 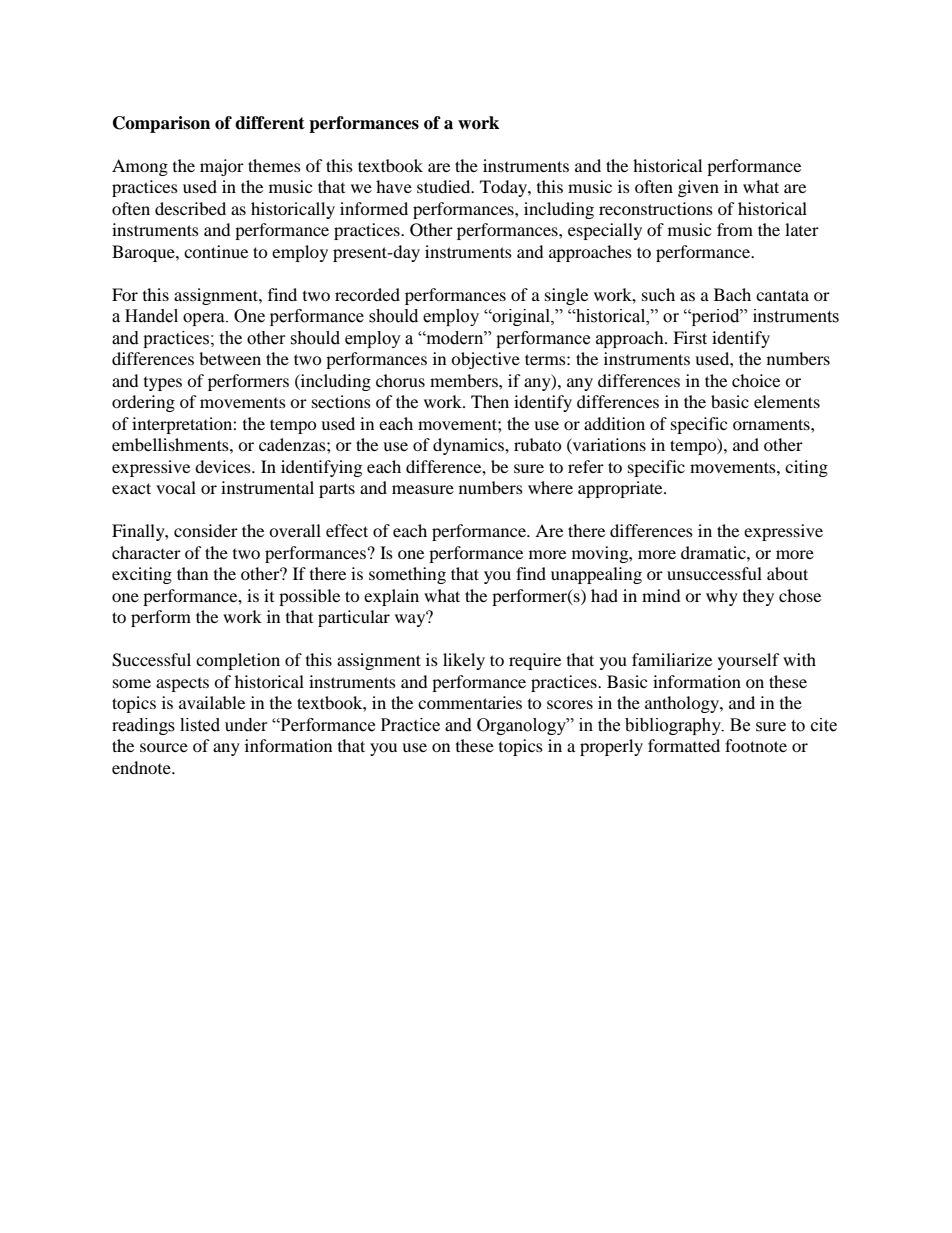 I want to click on single, so click(x=566, y=296).
